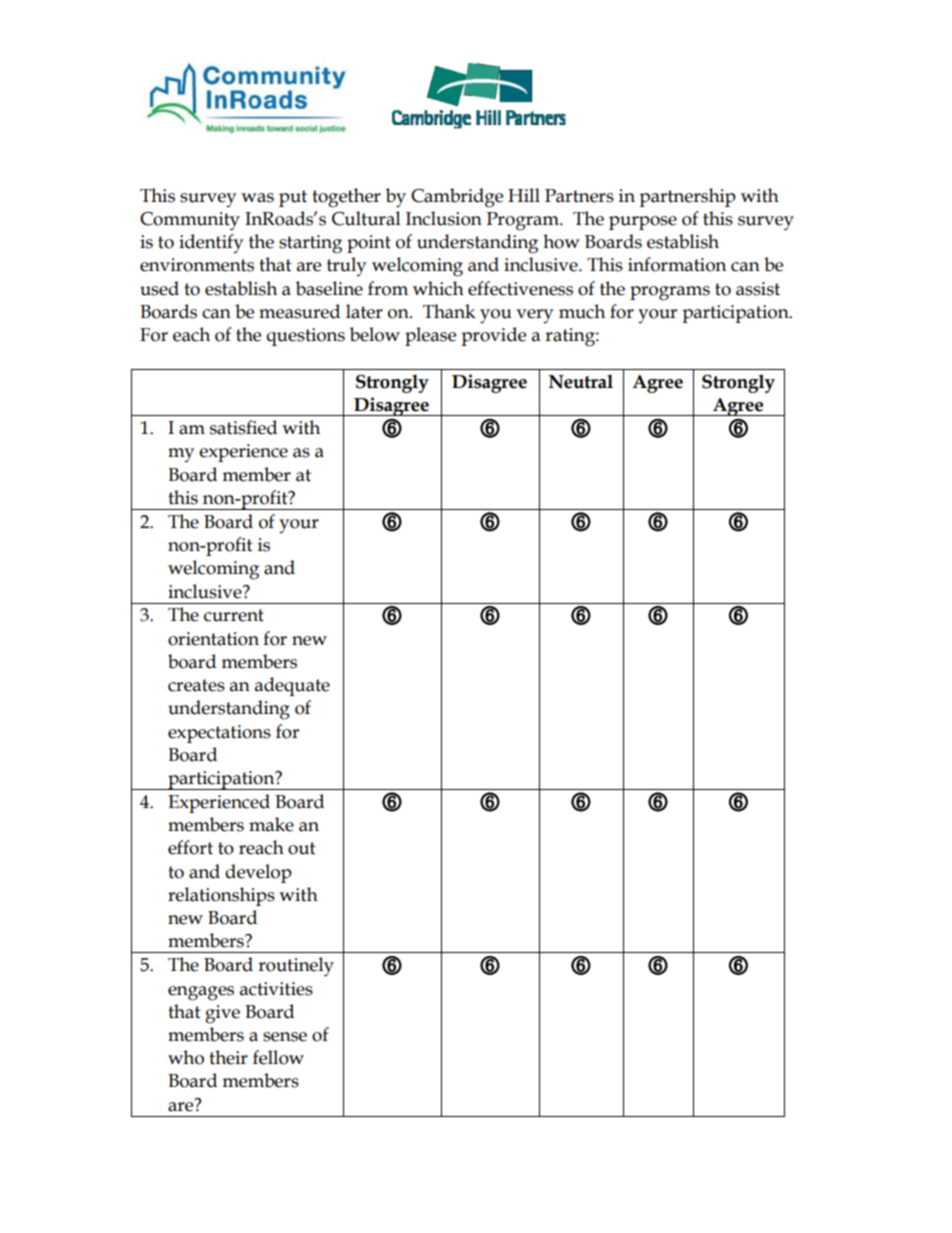 The height and width of the screenshot is (1233, 952). Describe the element at coordinates (292, 686) in the screenshot. I see `adequate` at that location.
